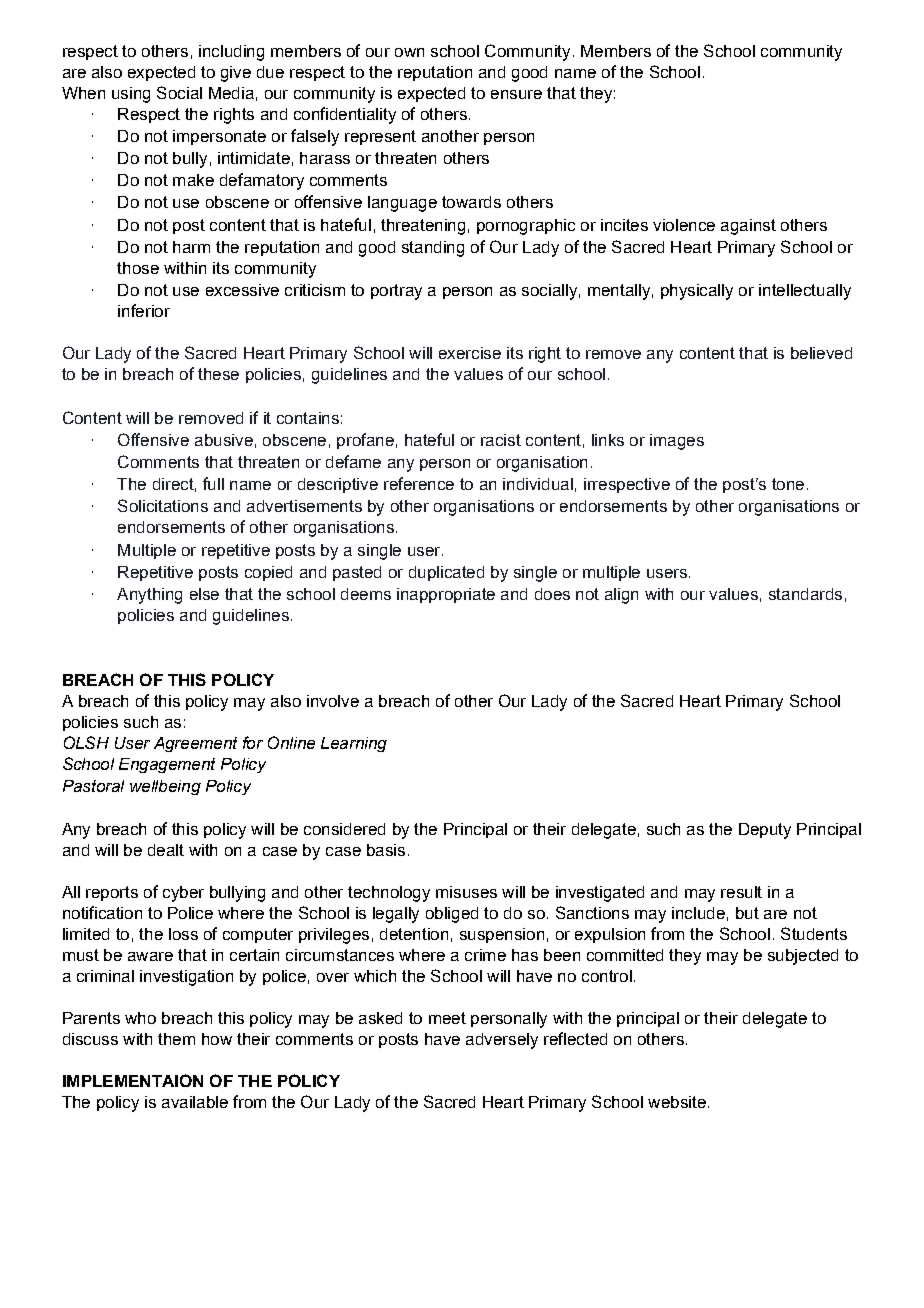 The image size is (924, 1308). Describe the element at coordinates (131, 95) in the screenshot. I see `using` at that location.
